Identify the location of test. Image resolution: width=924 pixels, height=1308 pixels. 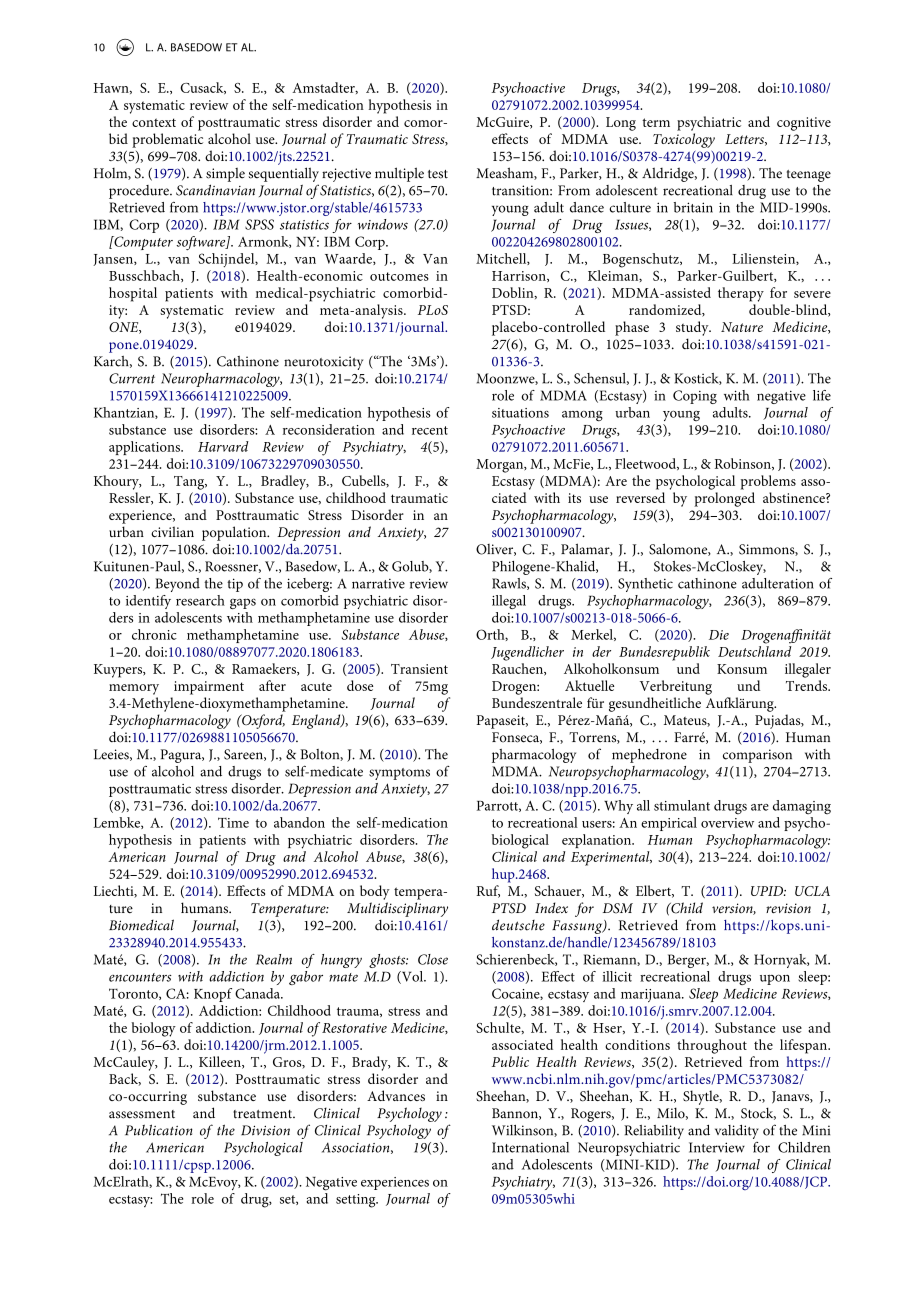
(438, 174).
